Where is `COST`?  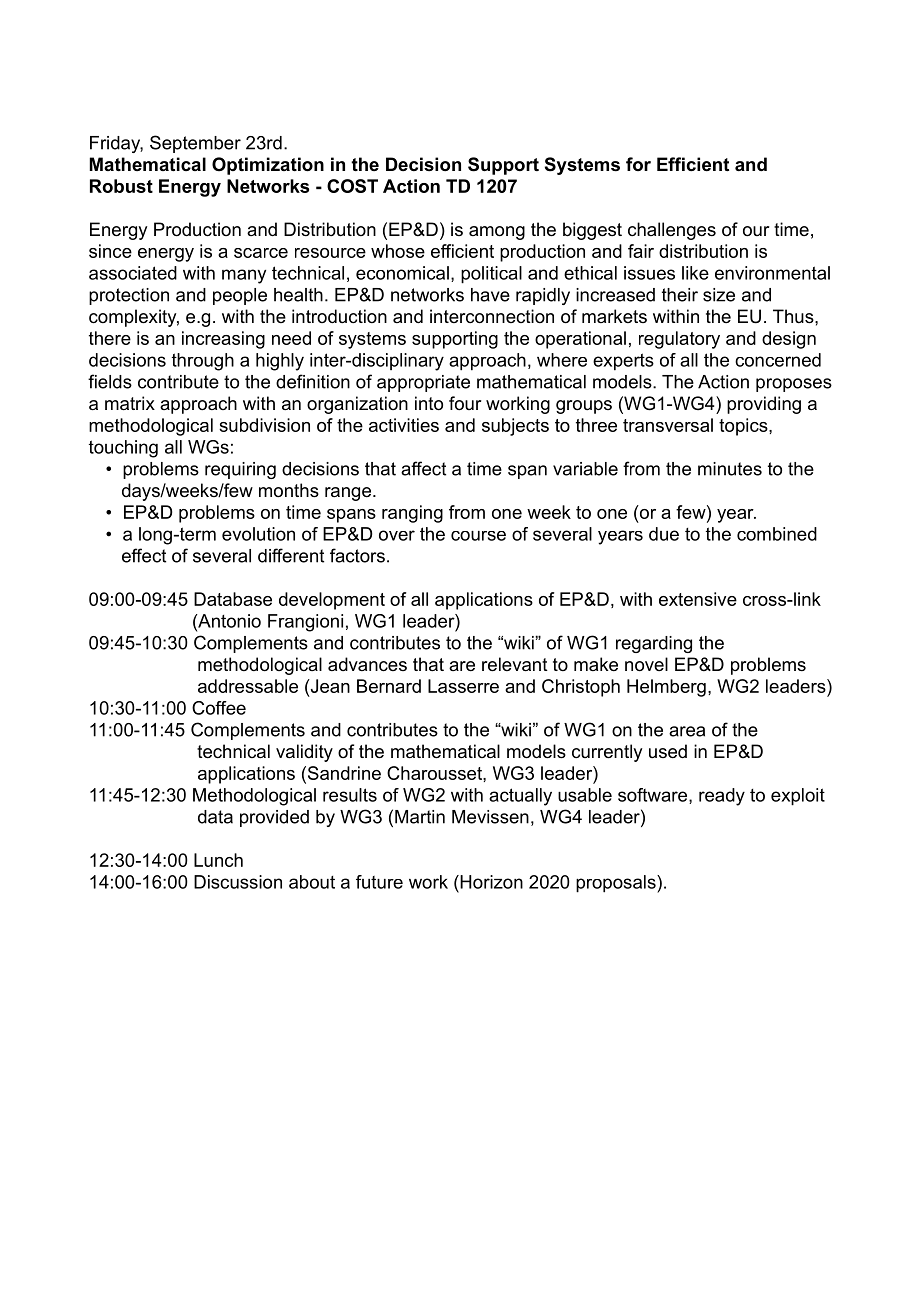 COST is located at coordinates (352, 186).
